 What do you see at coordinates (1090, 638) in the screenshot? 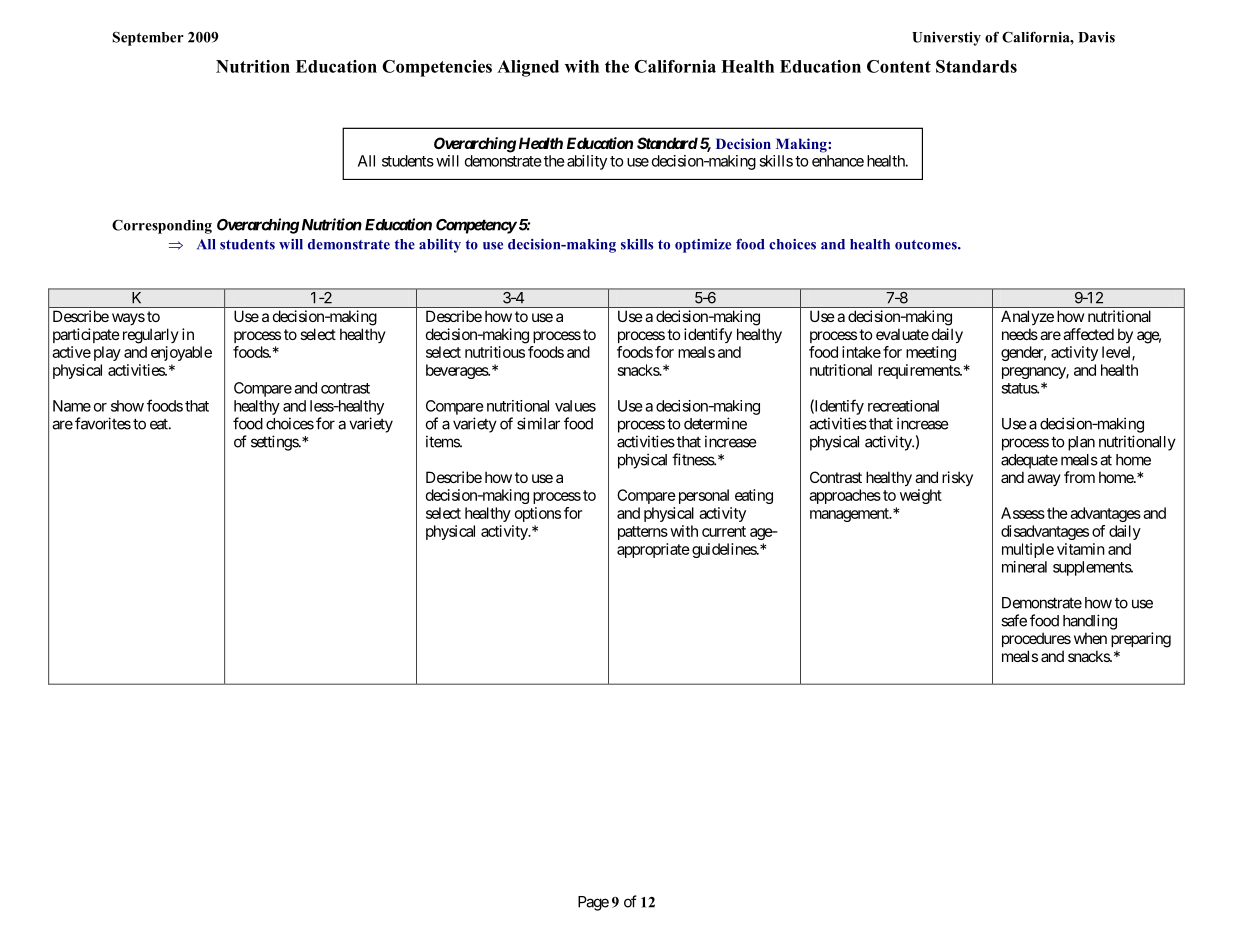
I see `when` at bounding box center [1090, 638].
